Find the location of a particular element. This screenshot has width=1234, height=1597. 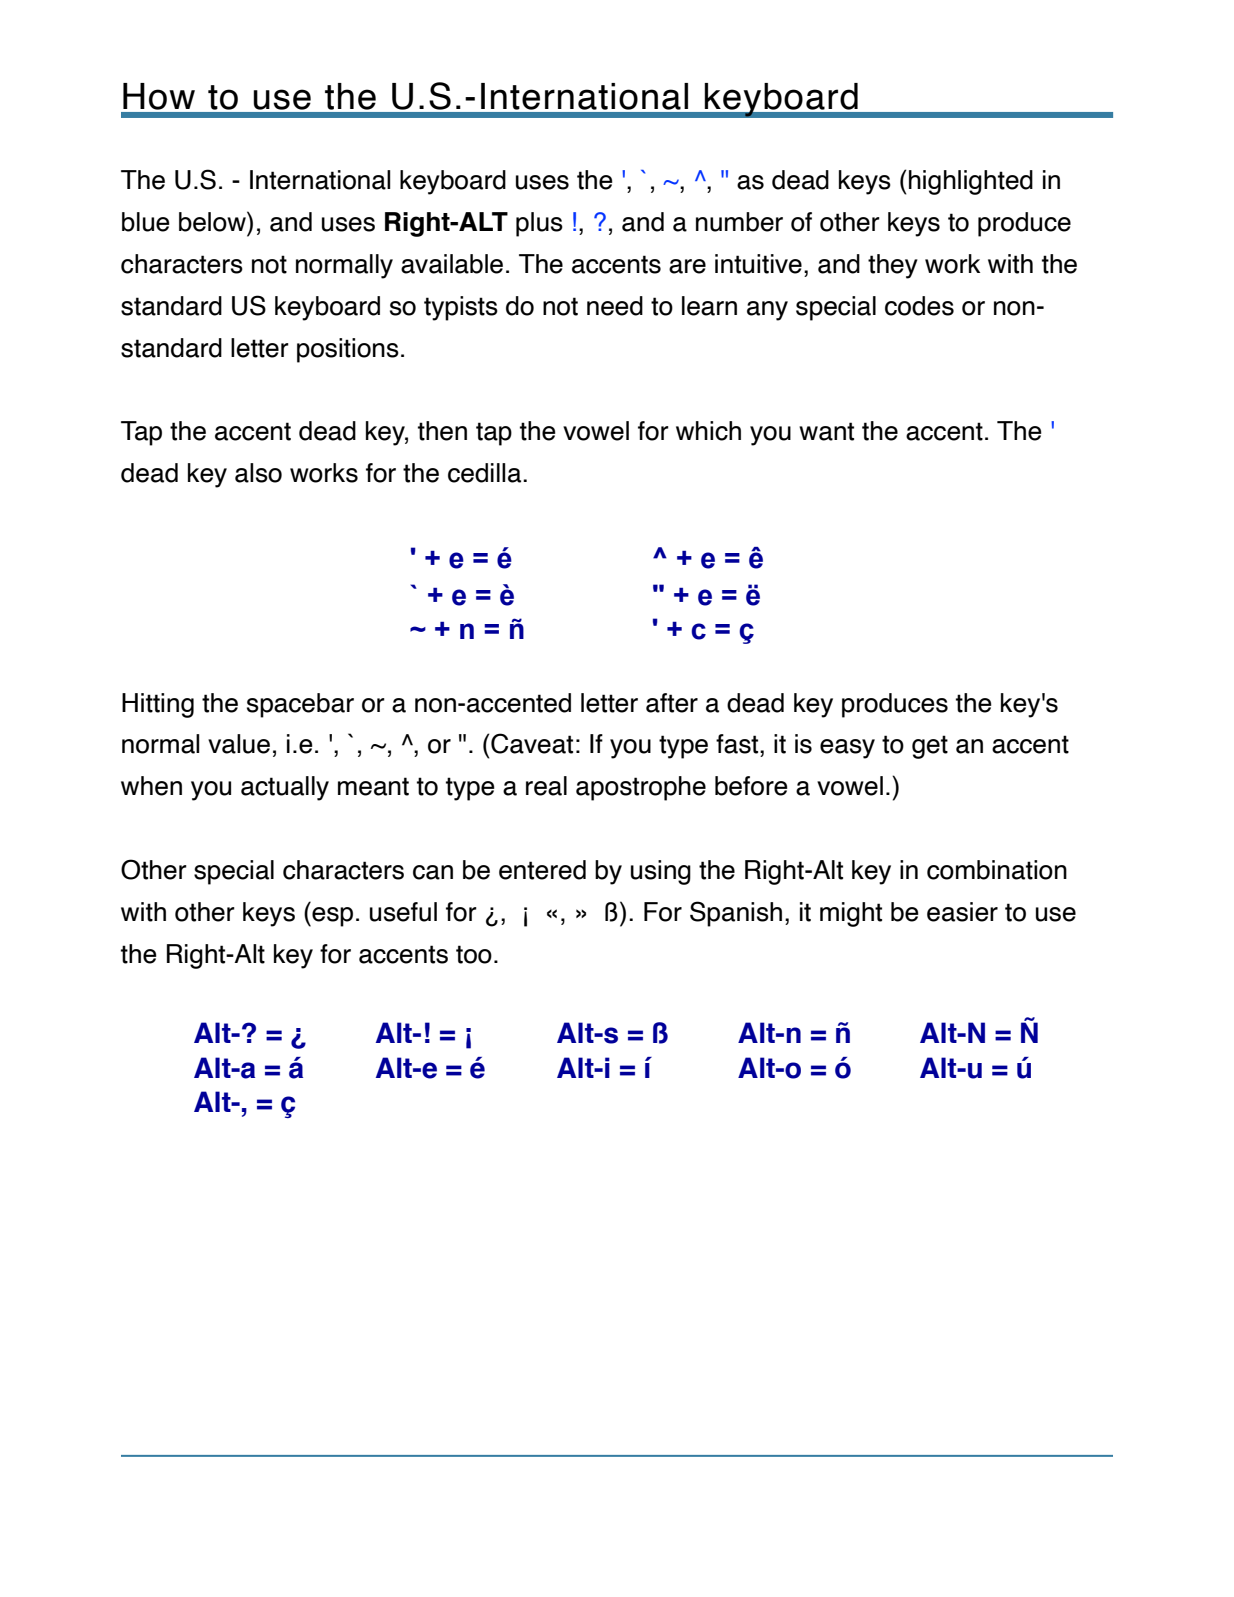

want is located at coordinates (826, 431).
